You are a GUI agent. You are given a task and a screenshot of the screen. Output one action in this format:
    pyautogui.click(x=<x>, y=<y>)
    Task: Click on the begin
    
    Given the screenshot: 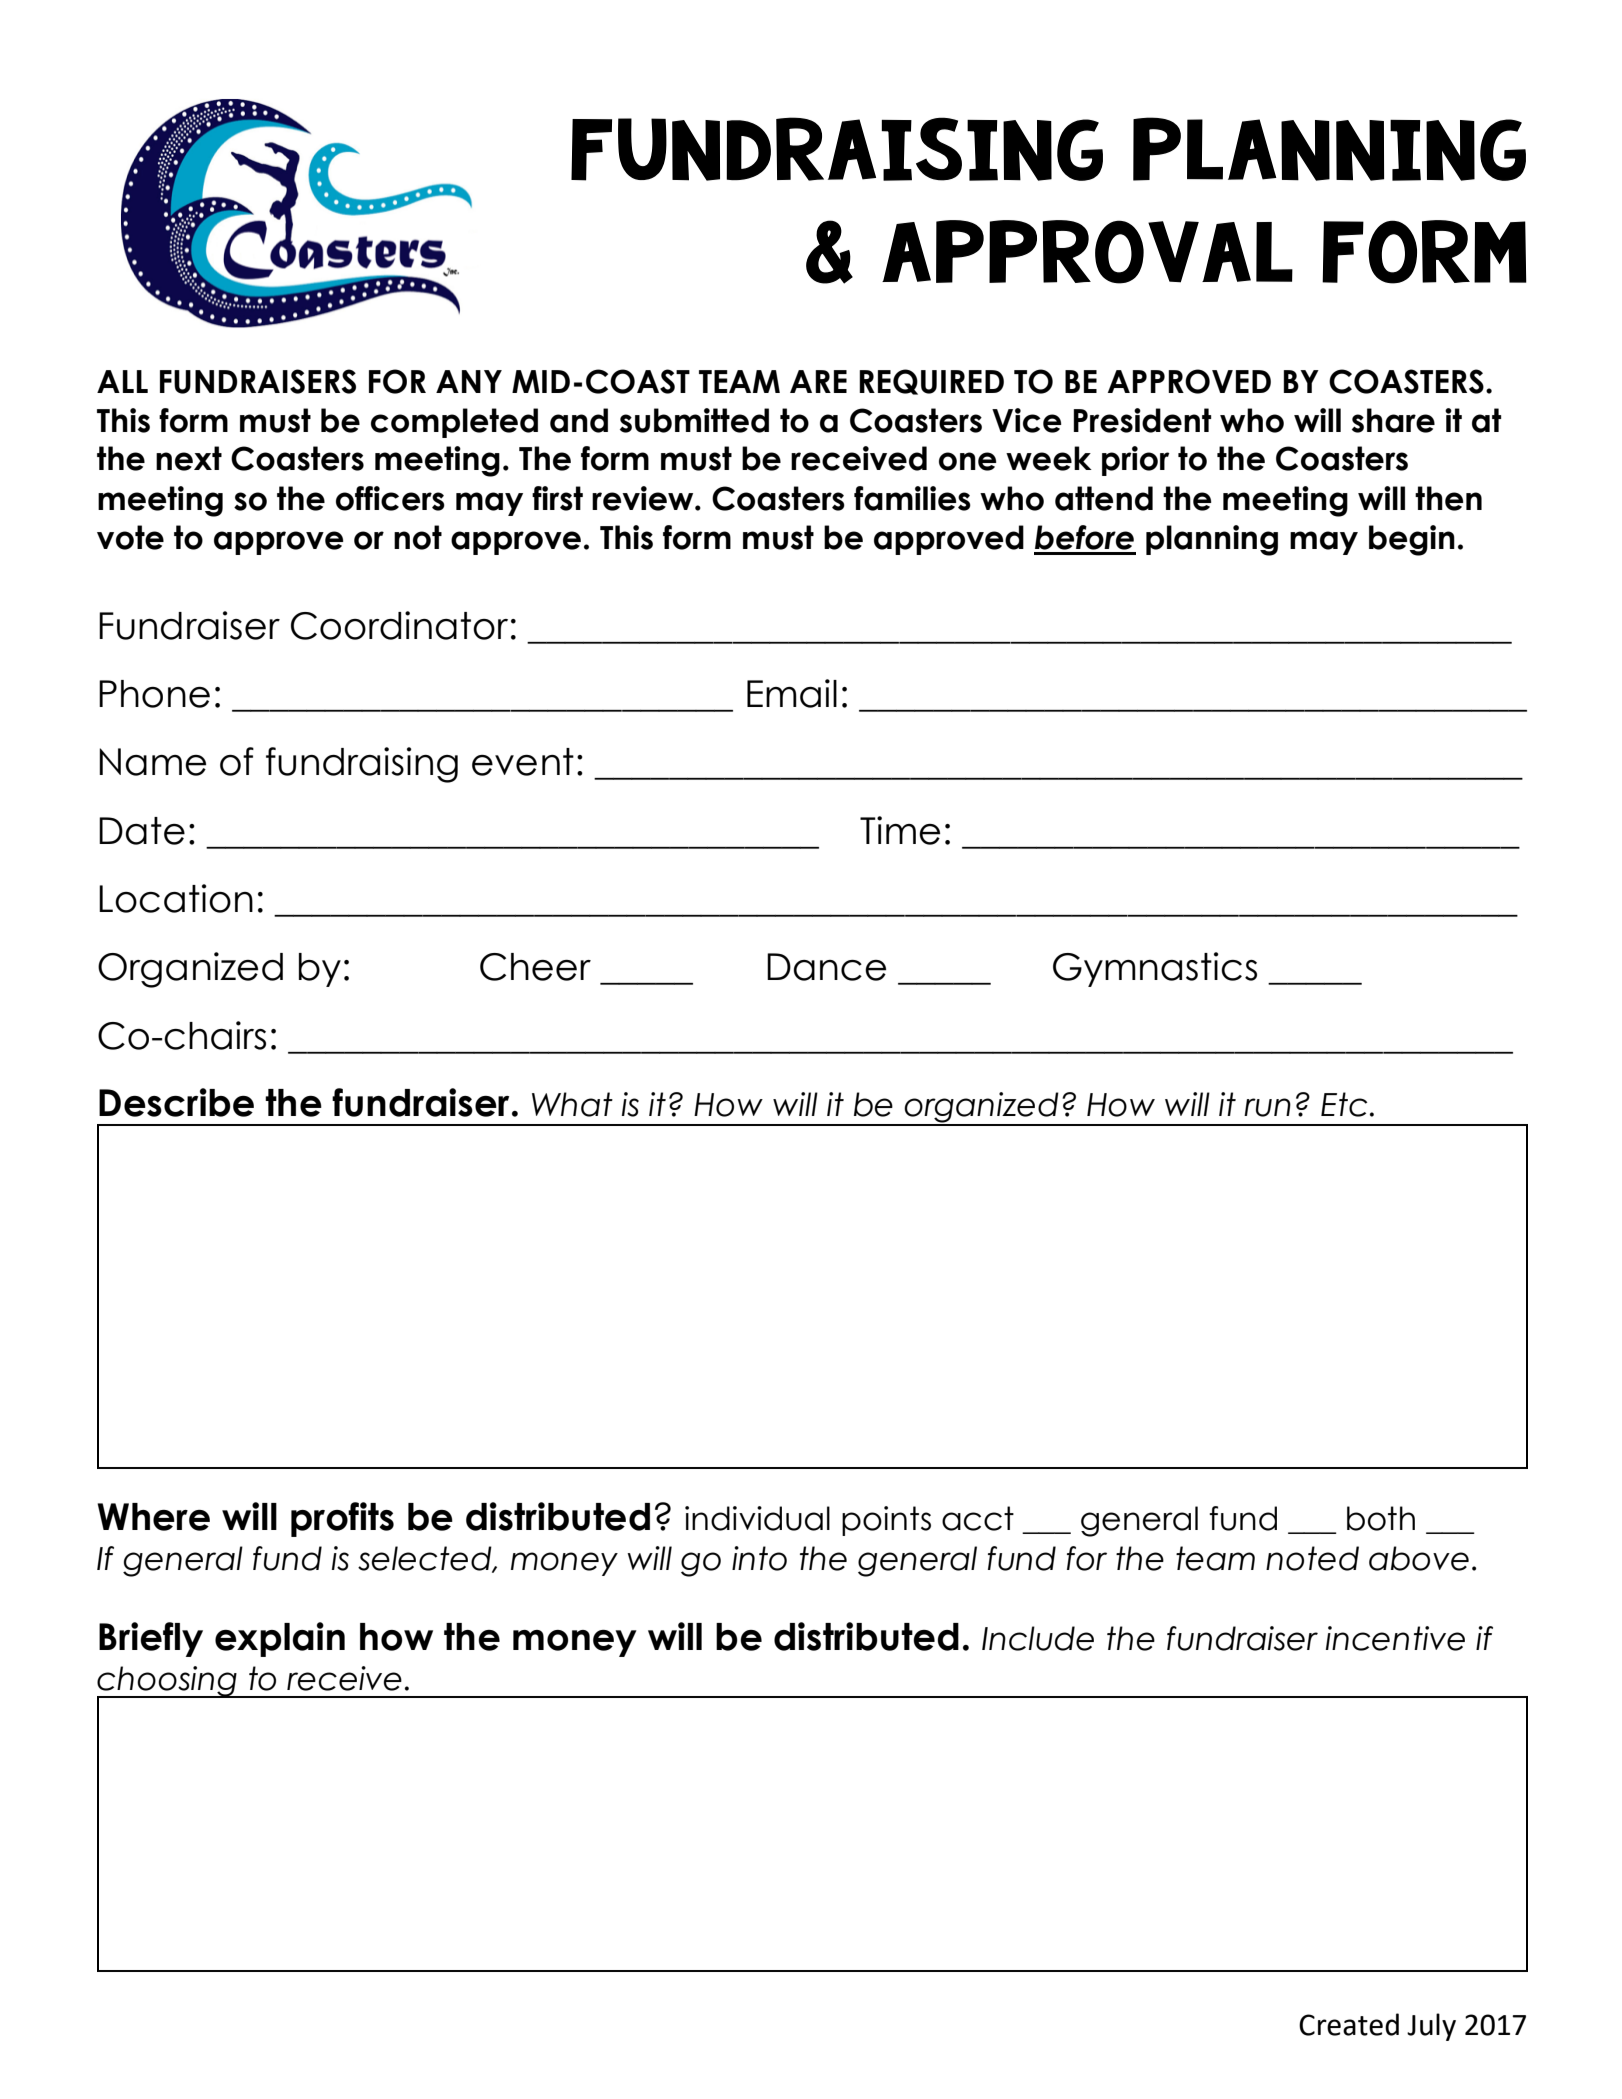 What is the action you would take?
    pyautogui.click(x=1412, y=540)
